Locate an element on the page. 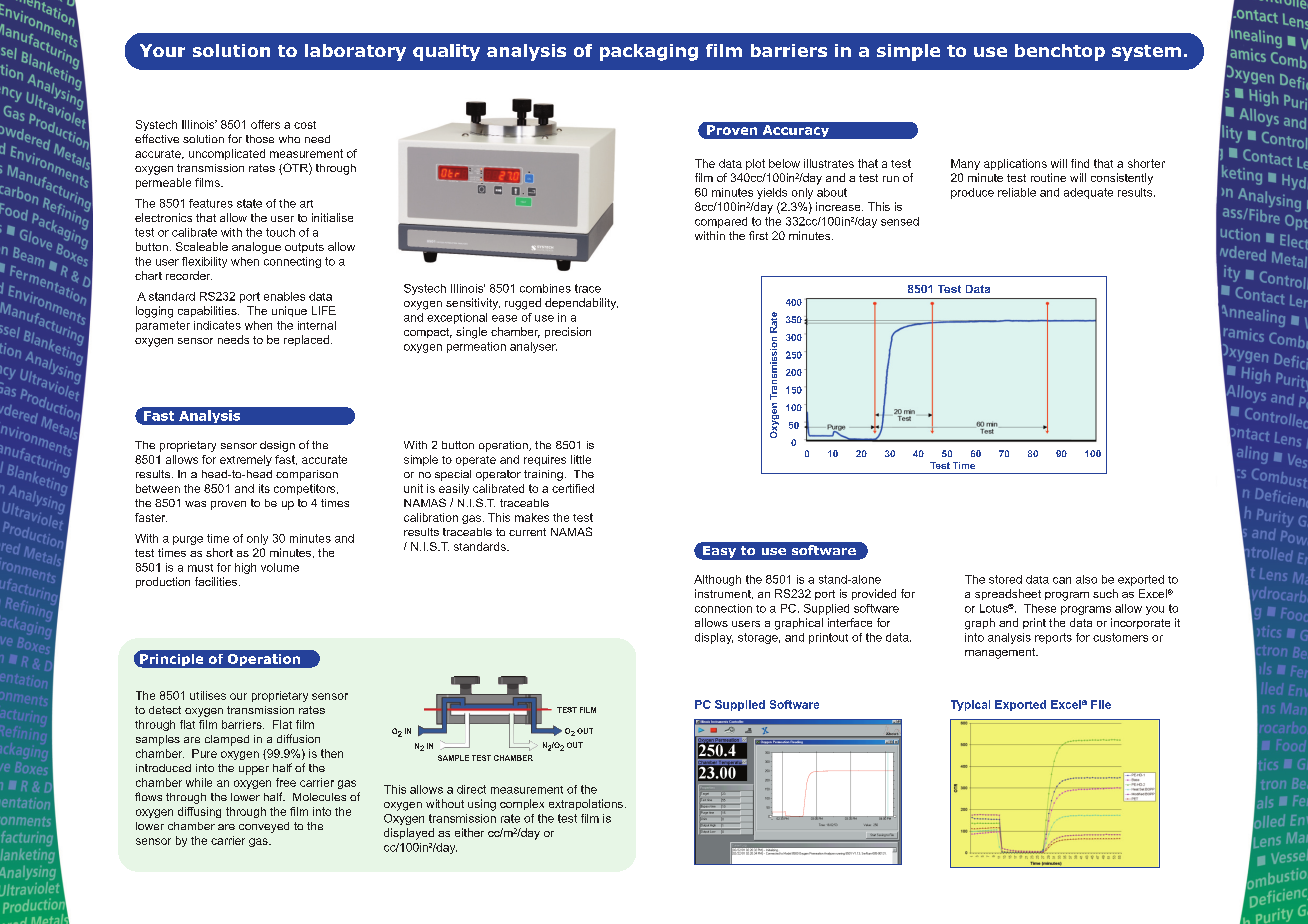  design is located at coordinates (277, 446).
